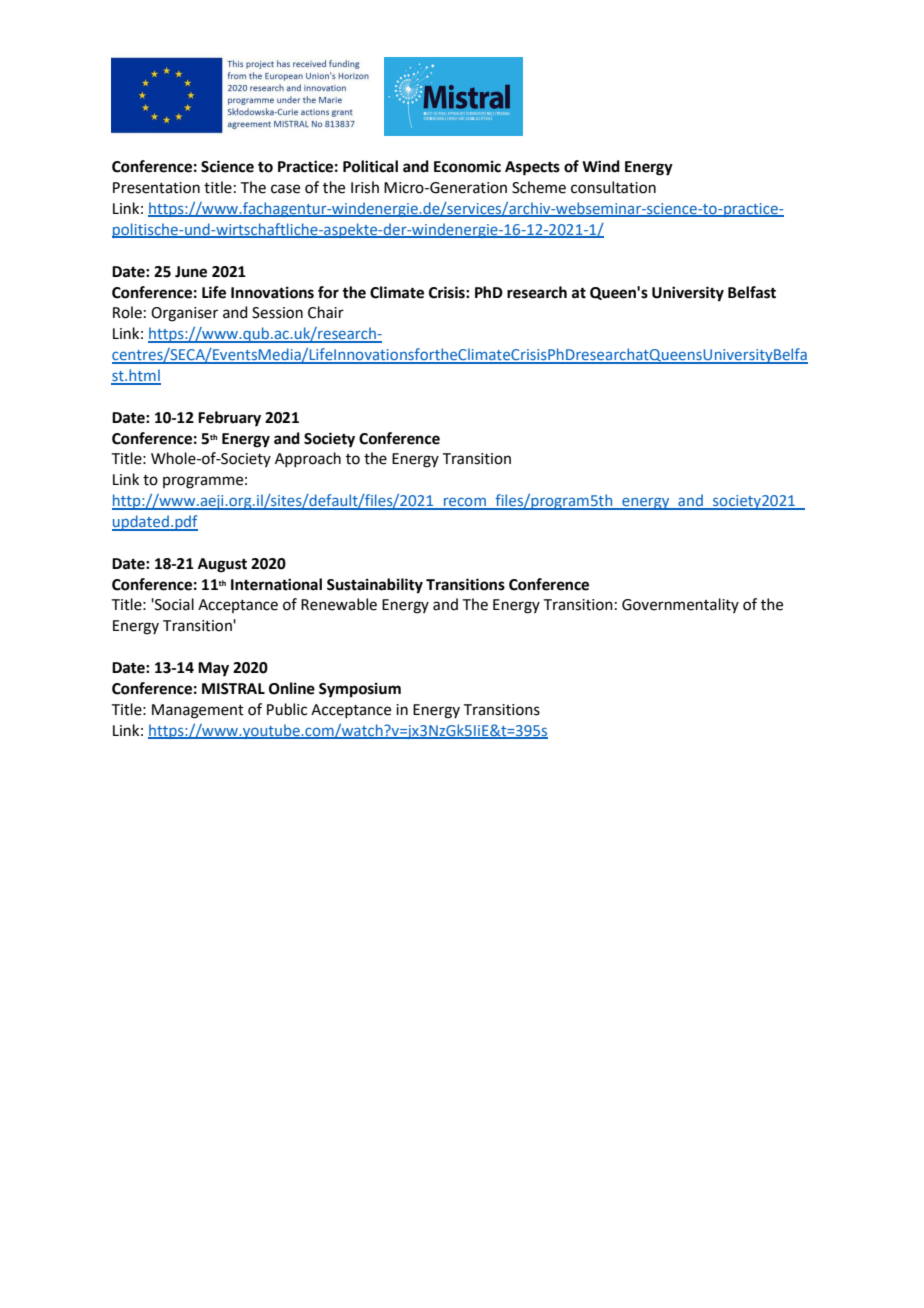 The width and height of the image is (924, 1308). I want to click on Session, so click(277, 313).
